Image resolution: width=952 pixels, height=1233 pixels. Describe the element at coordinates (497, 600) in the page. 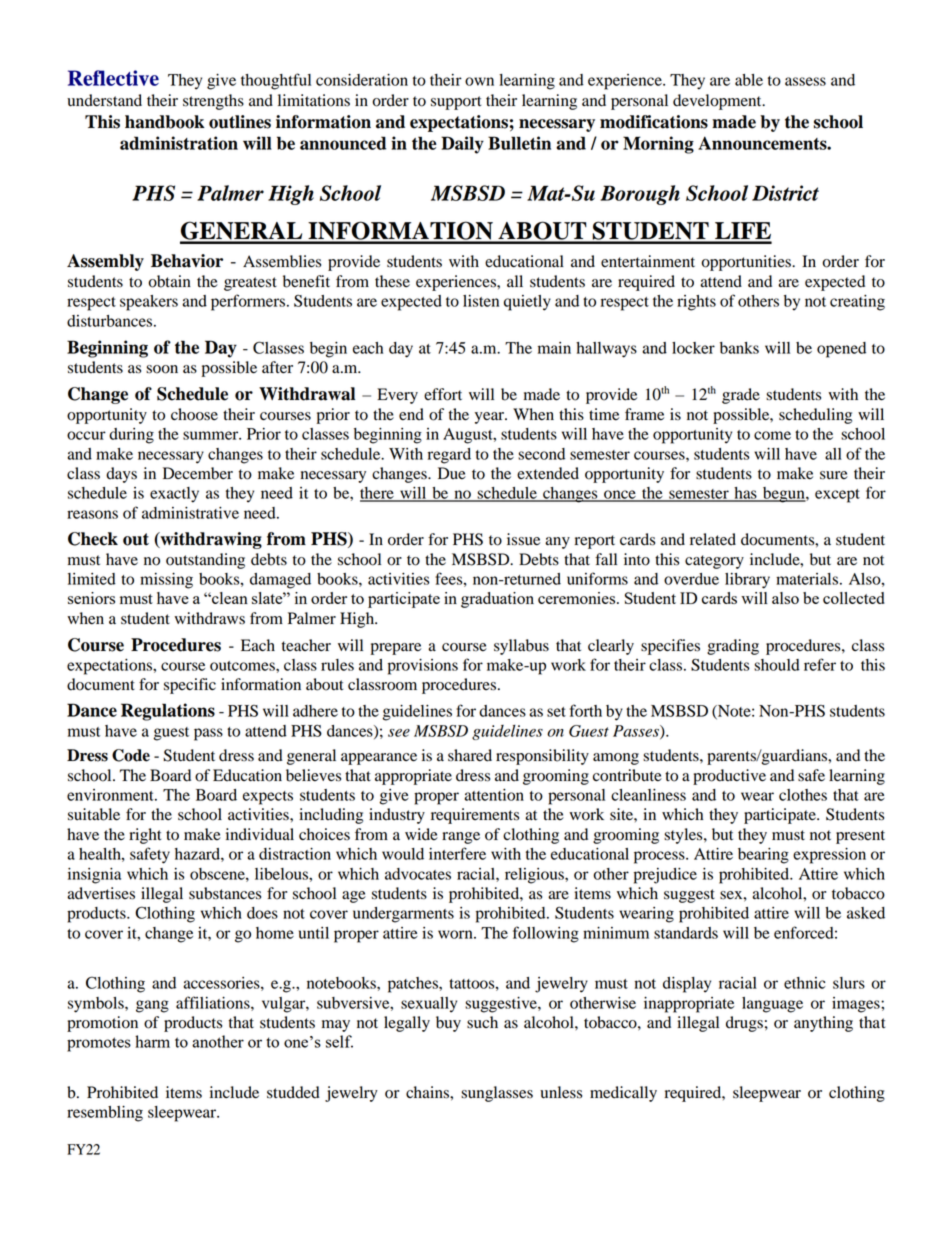

I see `graduation` at that location.
